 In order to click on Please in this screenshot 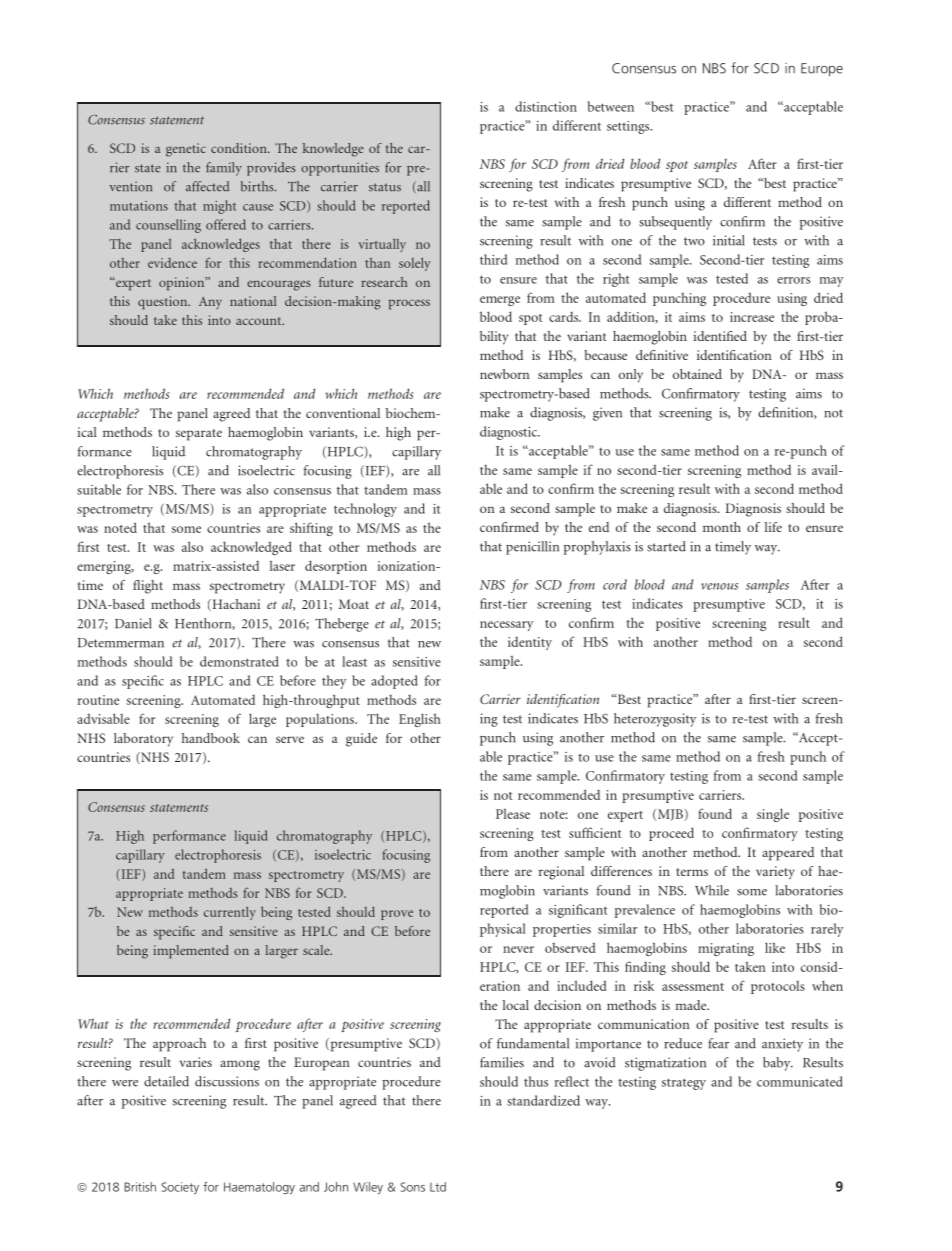, I will do `click(513, 813)`.
